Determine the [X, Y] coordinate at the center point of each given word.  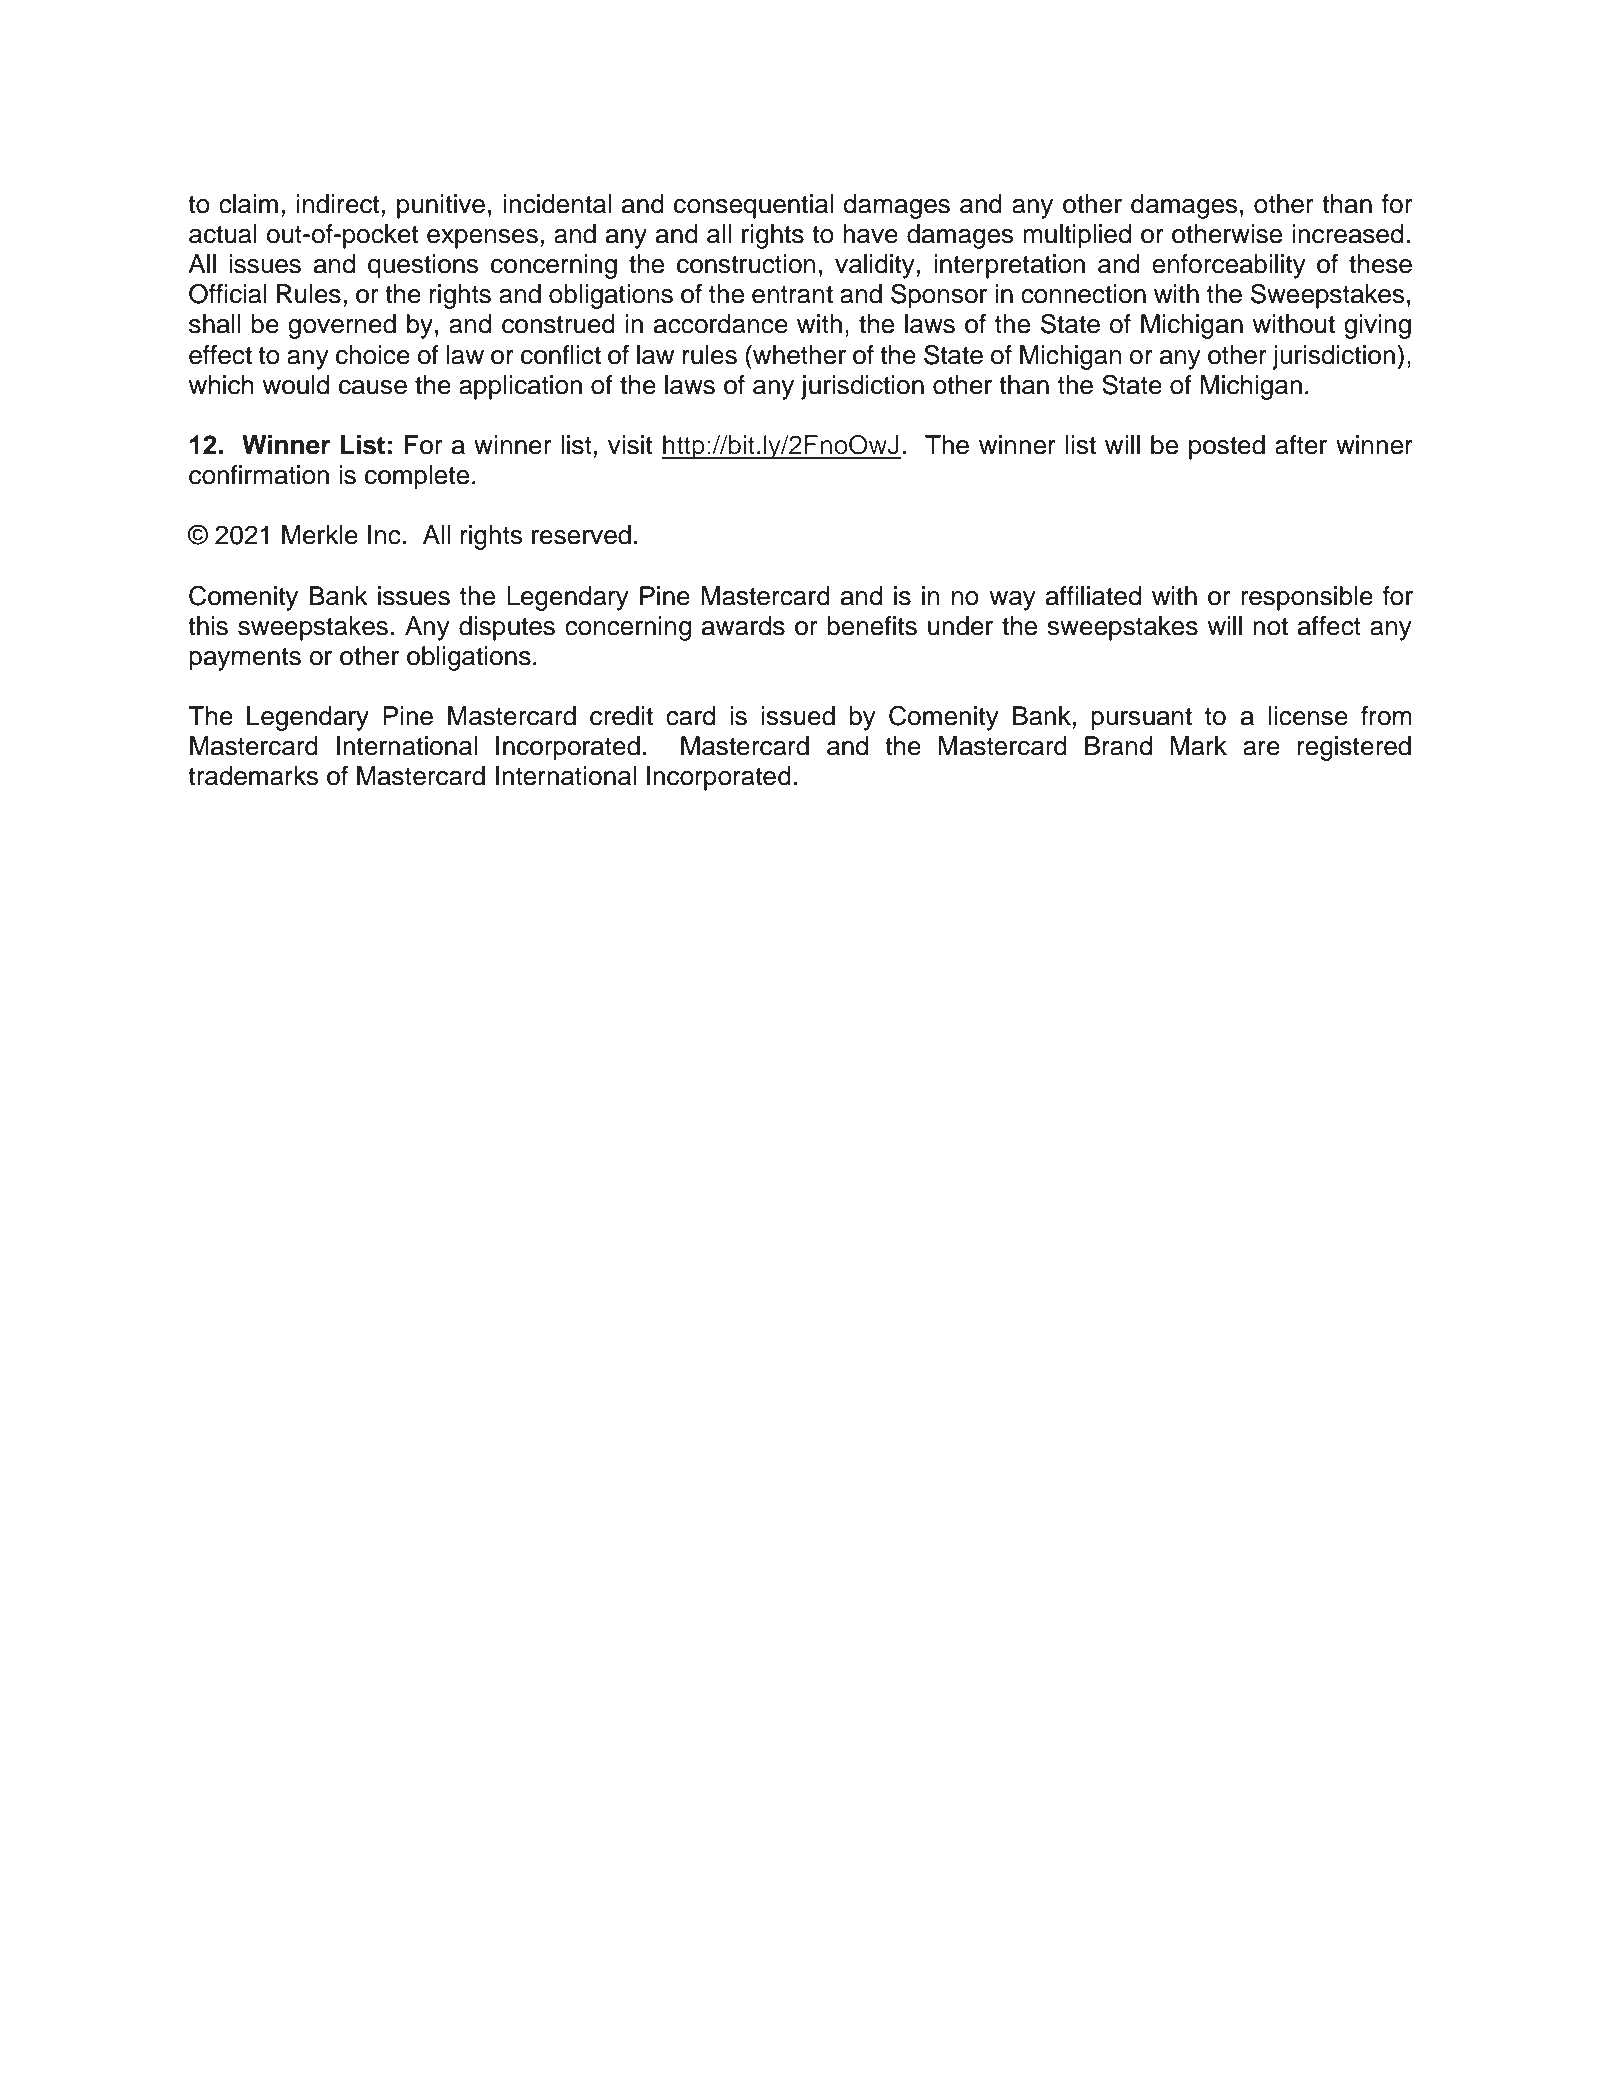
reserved [581, 535]
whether [798, 355]
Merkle [320, 535]
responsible [1307, 598]
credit [621, 716]
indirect [338, 204]
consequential [753, 206]
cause [373, 387]
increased [1348, 234]
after [1301, 445]
